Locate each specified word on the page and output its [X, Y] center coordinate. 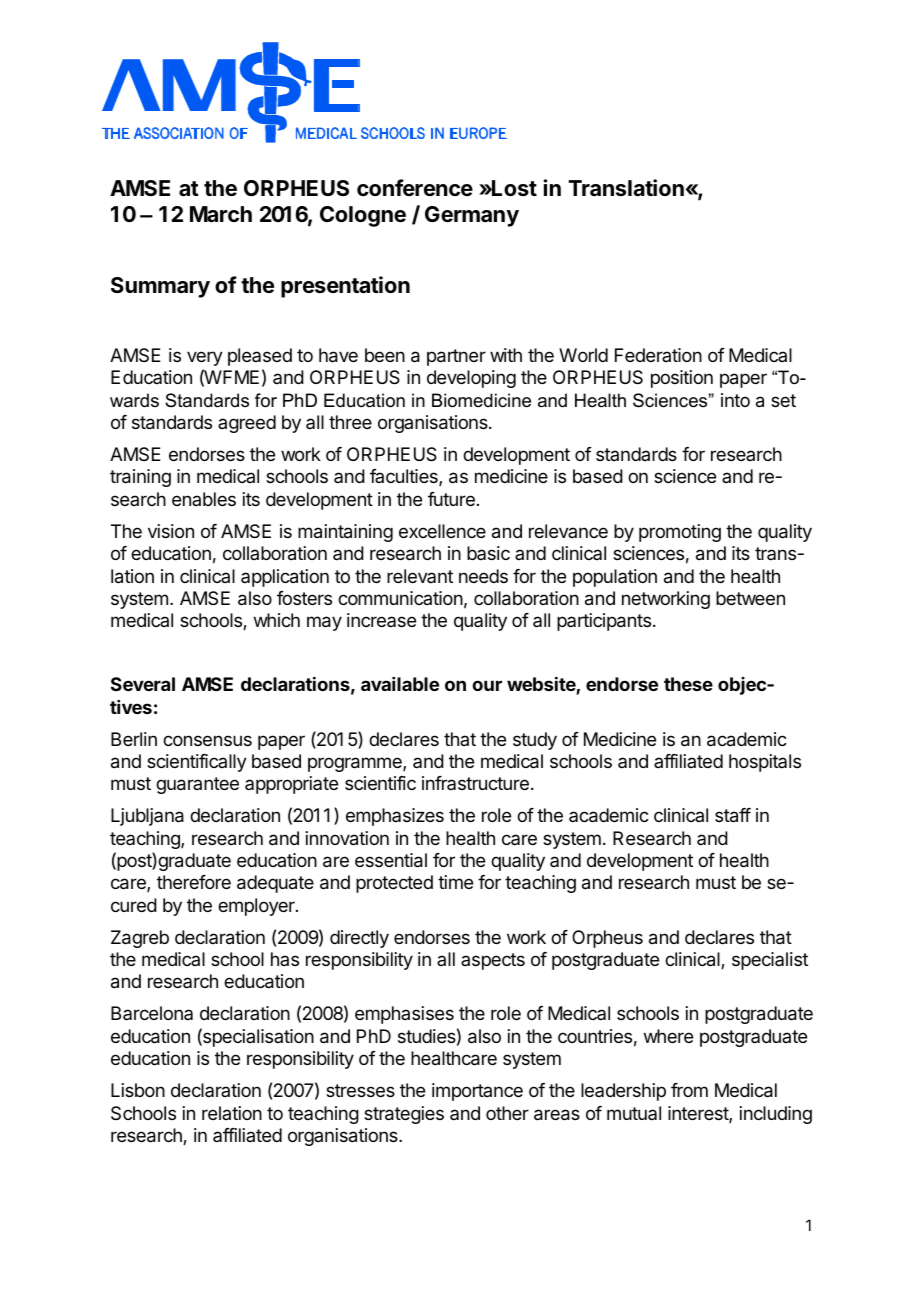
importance [477, 1092]
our [487, 685]
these [688, 684]
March [221, 214]
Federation [658, 355]
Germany [472, 216]
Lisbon [138, 1090]
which [277, 620]
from [689, 1090]
